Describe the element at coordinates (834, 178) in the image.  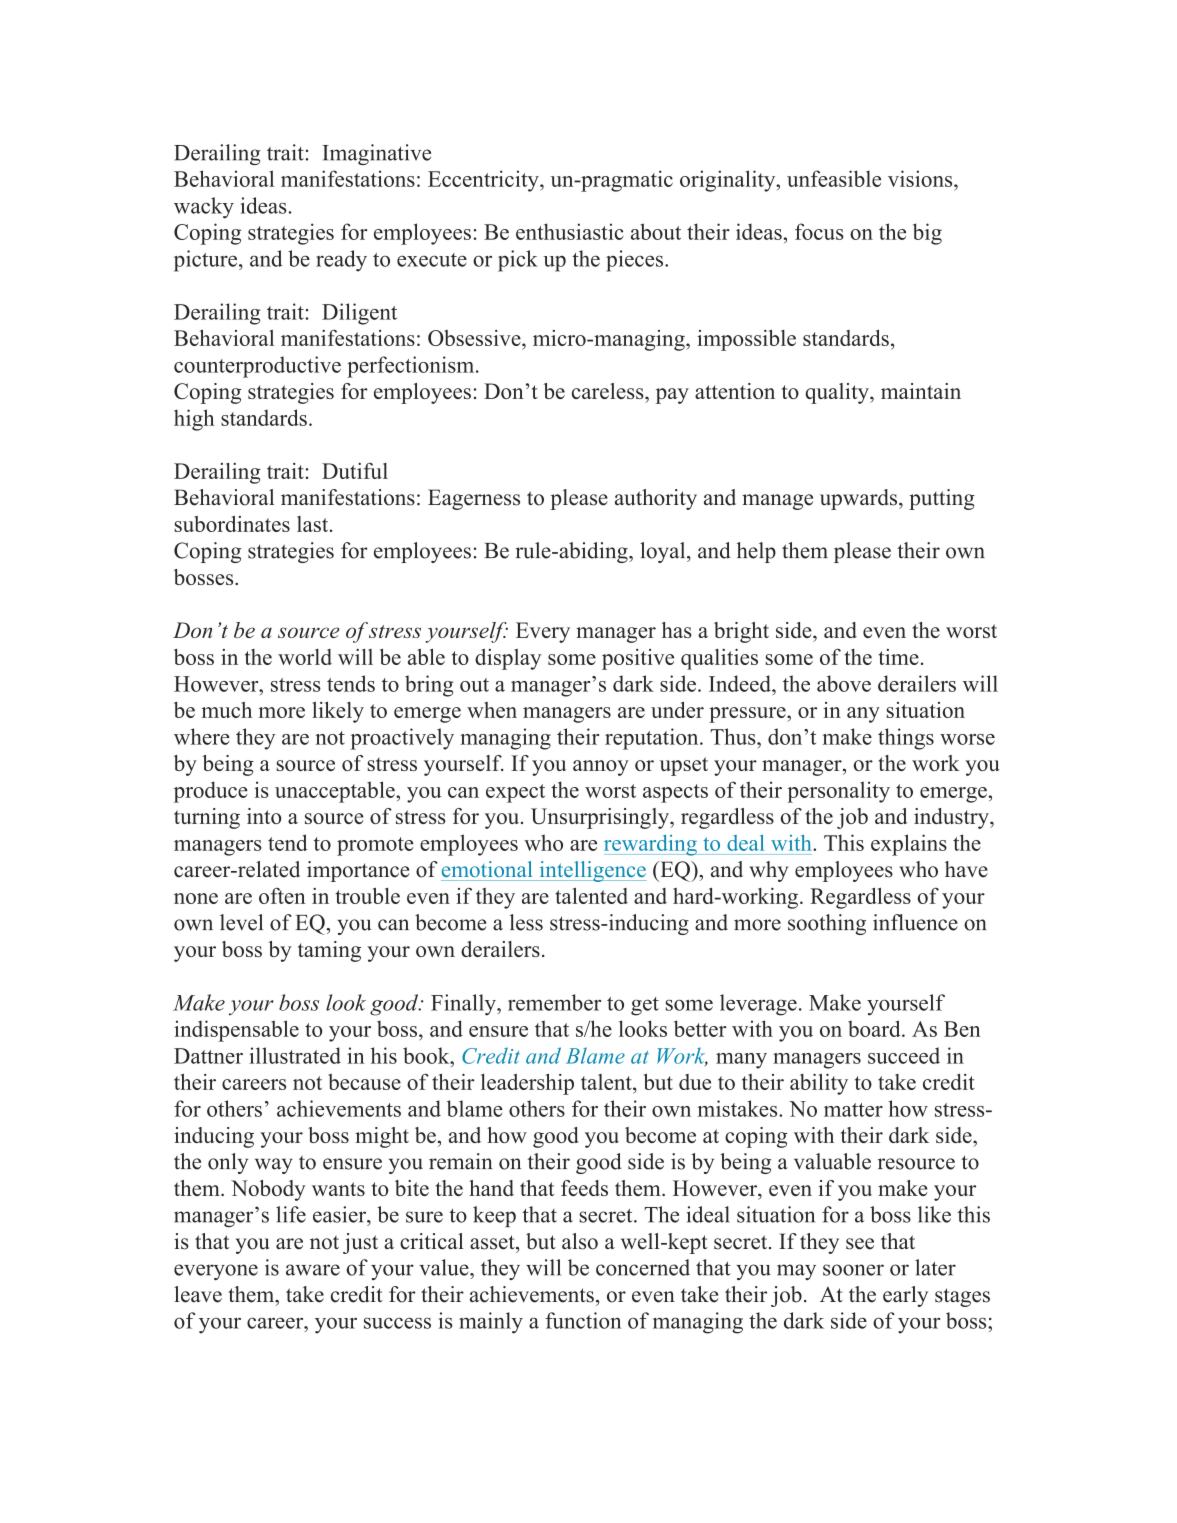
I see `unfeasible` at that location.
